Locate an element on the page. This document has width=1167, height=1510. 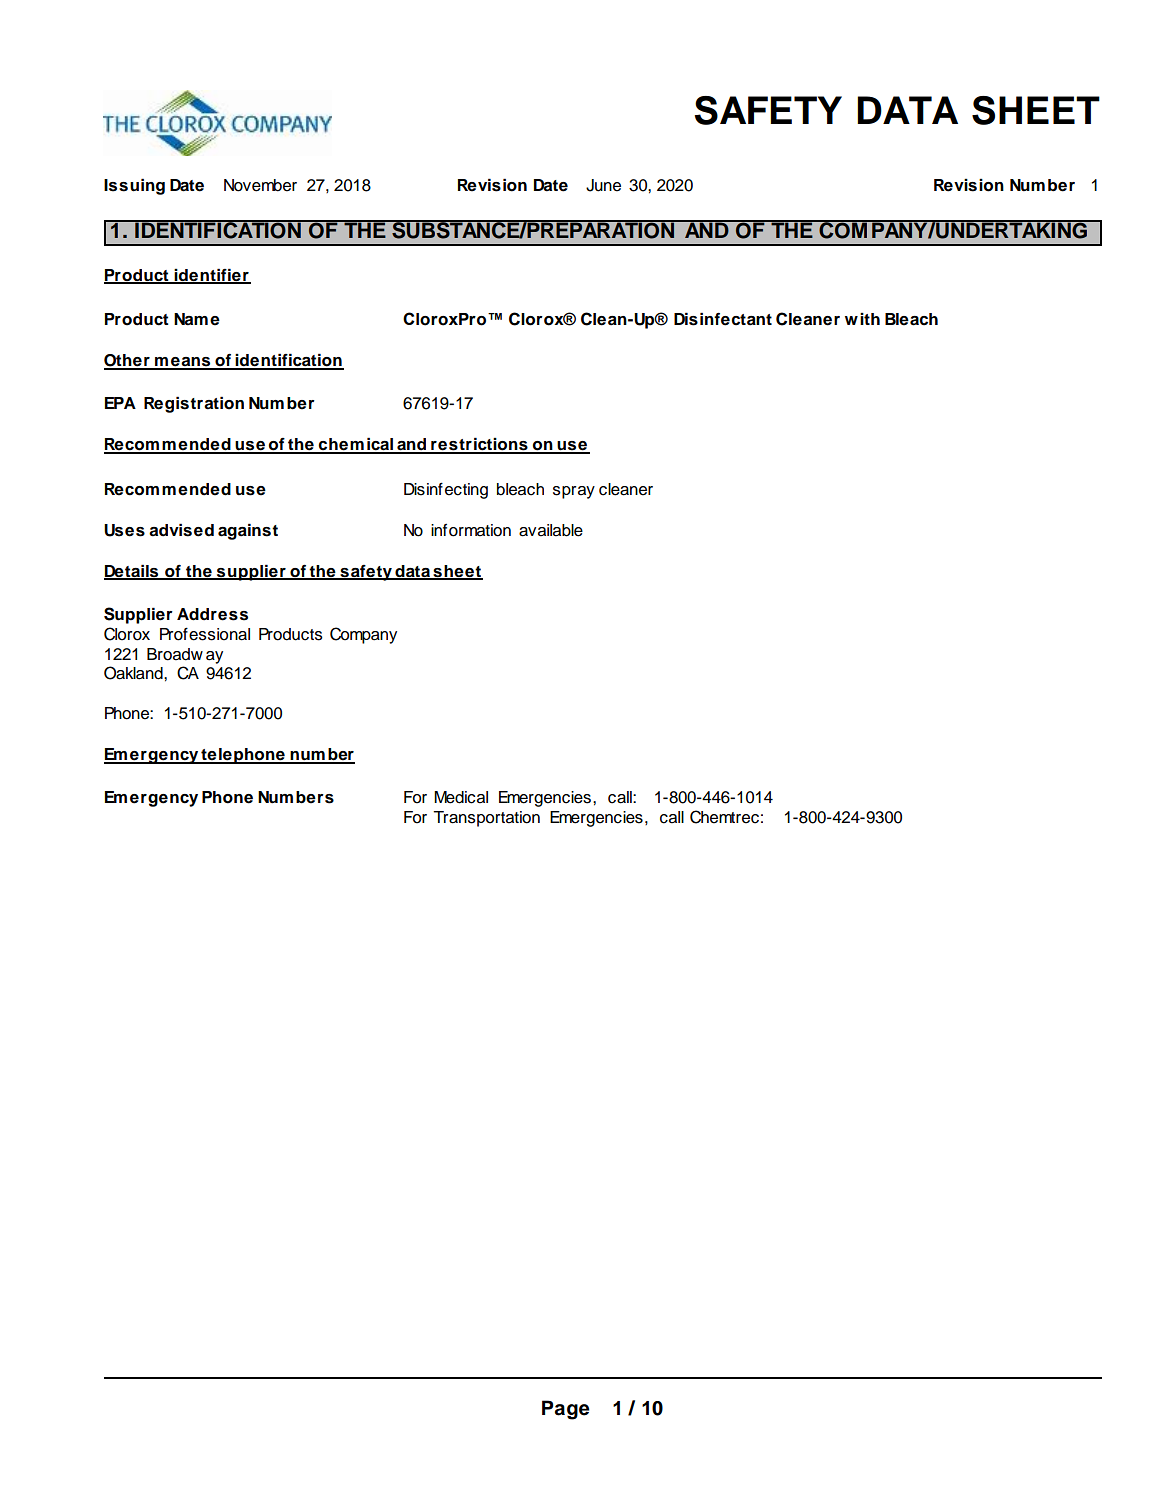
June is located at coordinates (603, 185).
